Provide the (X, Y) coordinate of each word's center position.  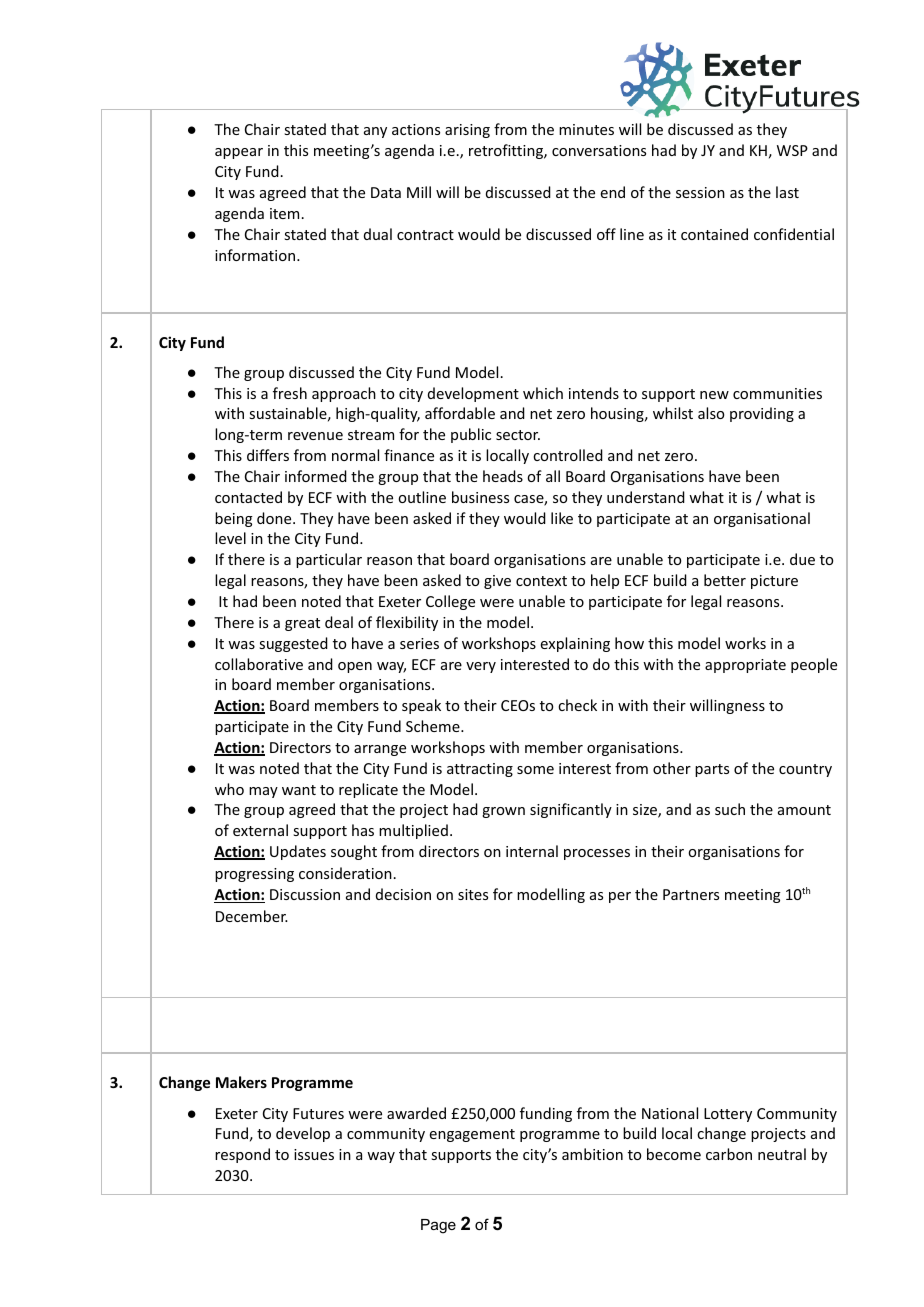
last (787, 192)
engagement (472, 1135)
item (284, 213)
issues (314, 1154)
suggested (293, 644)
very (481, 667)
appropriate (745, 666)
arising (467, 131)
